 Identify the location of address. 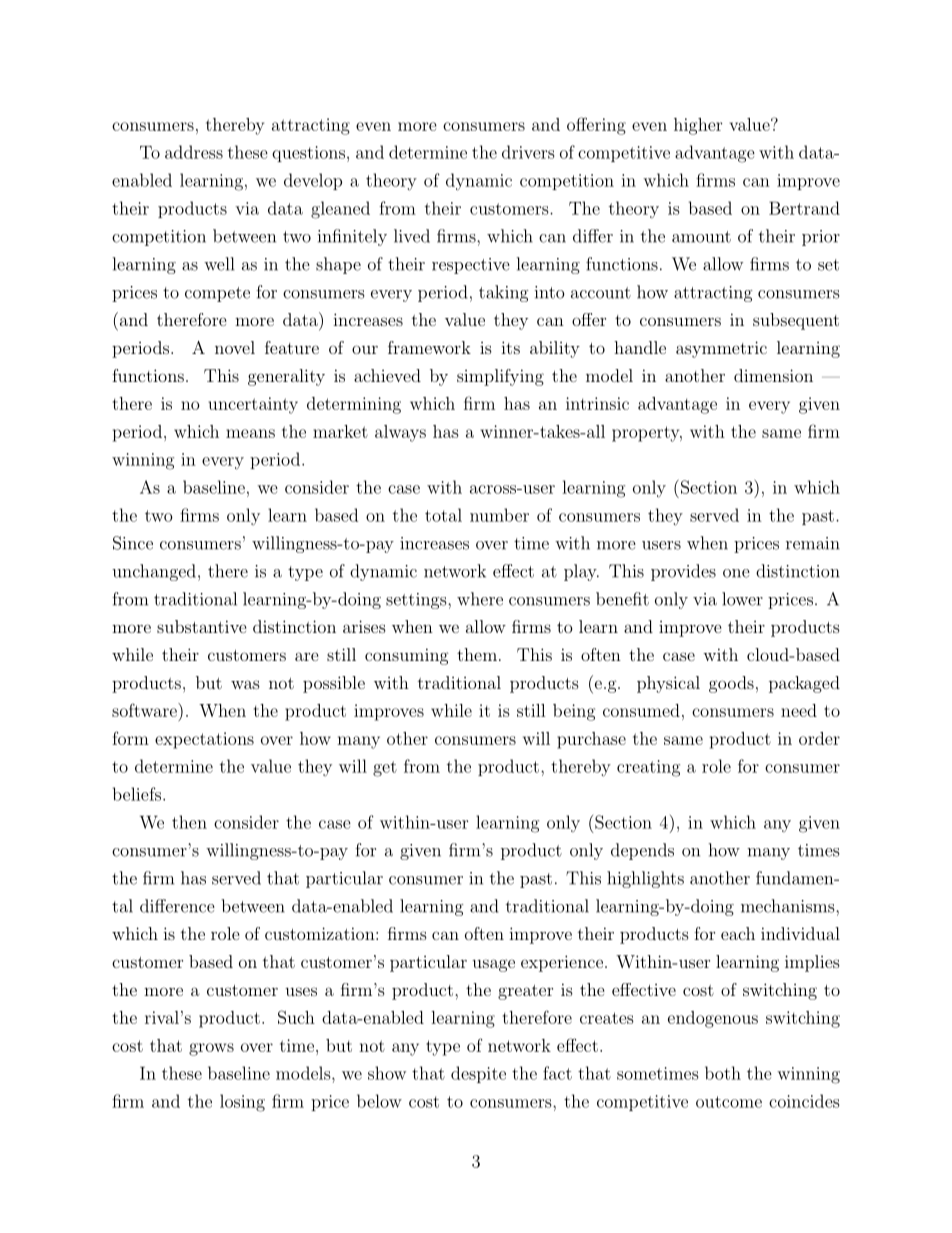
(194, 152).
